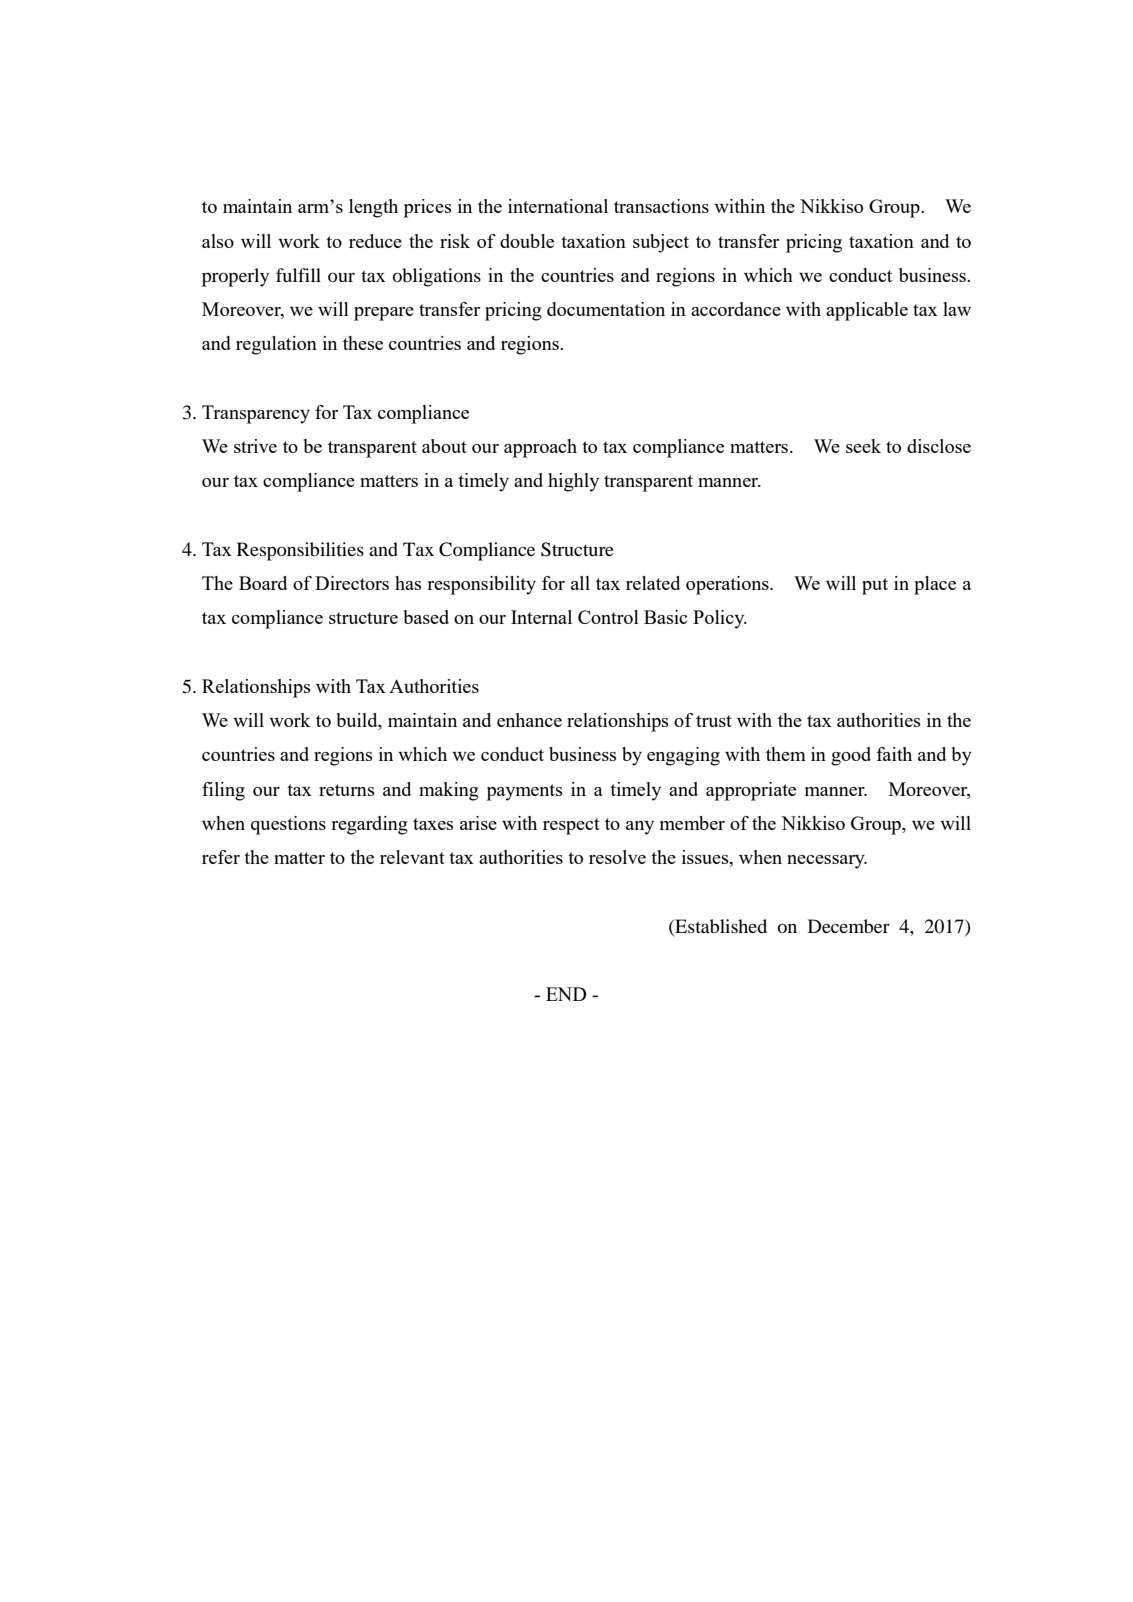  I want to click on reduce, so click(375, 241).
